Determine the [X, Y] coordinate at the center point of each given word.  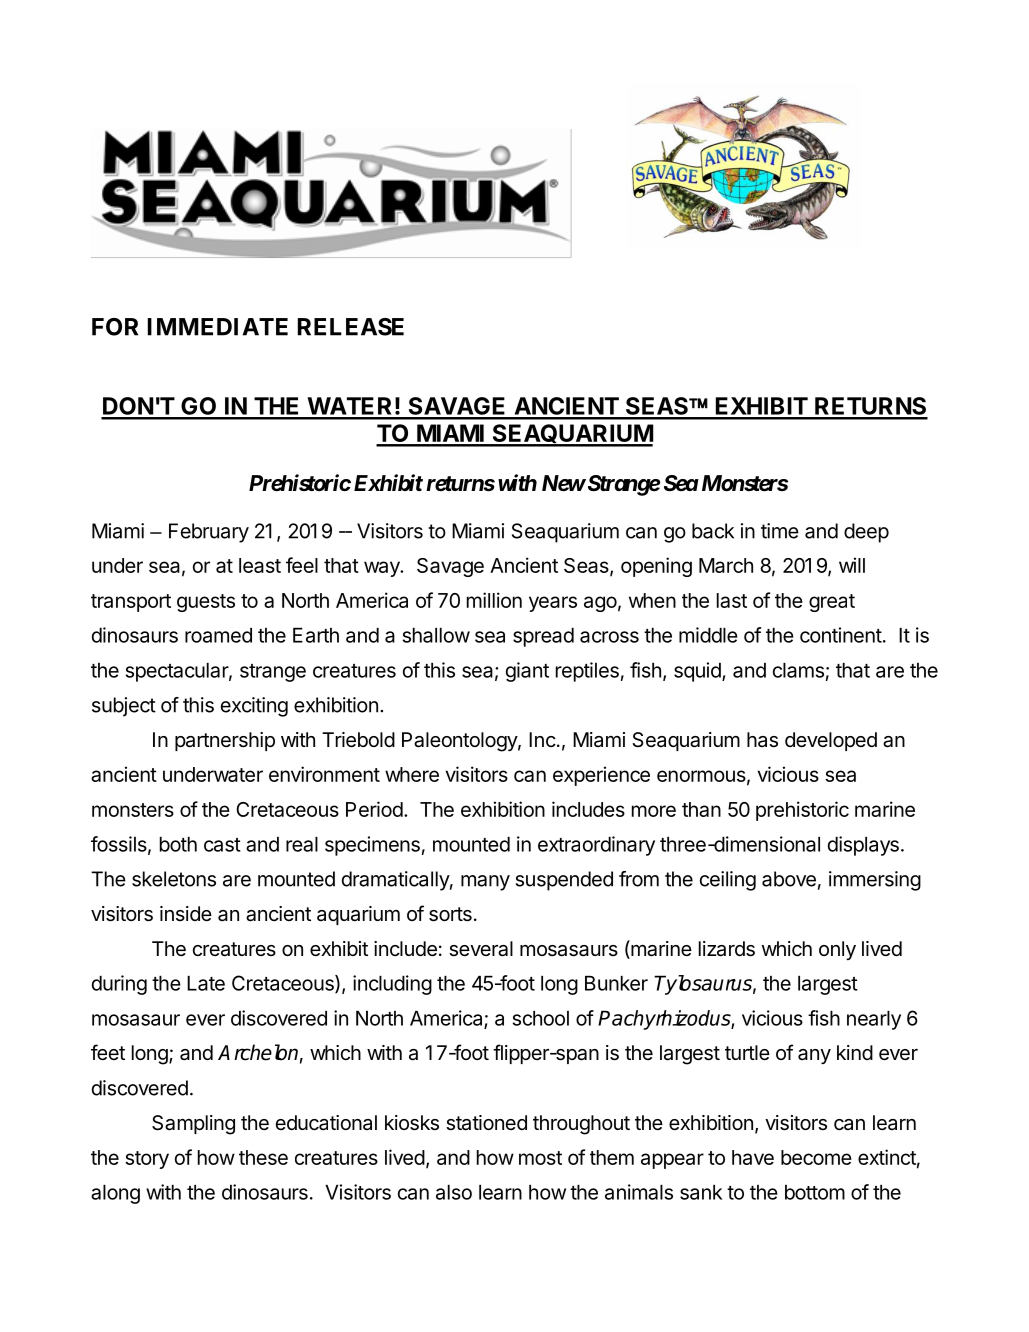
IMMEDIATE [218, 327]
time [780, 531]
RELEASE [351, 327]
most [540, 1158]
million [494, 600]
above [789, 879]
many [485, 883]
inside [186, 913]
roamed [218, 635]
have [753, 1157]
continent [841, 635]
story [147, 1160]
